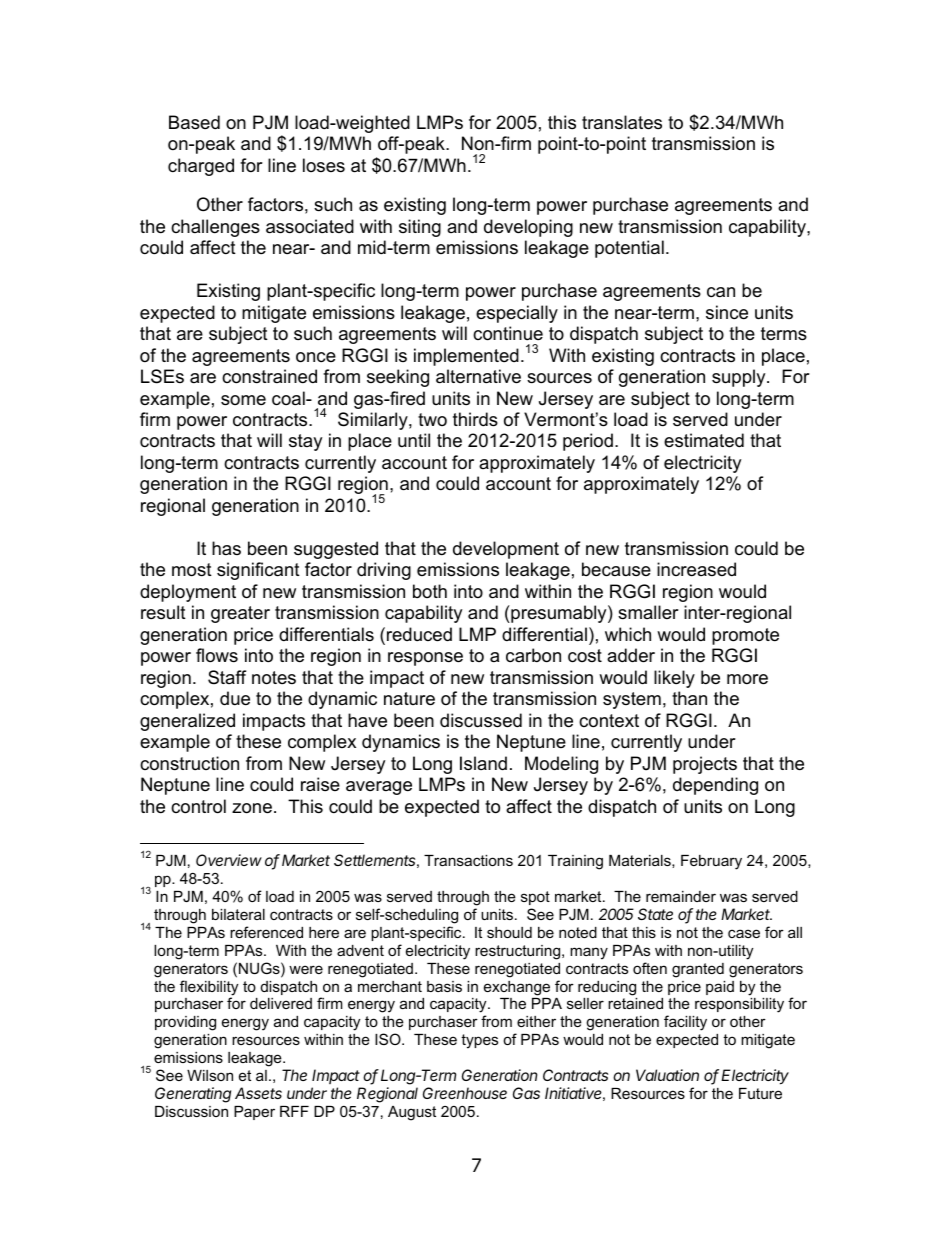 The height and width of the screenshot is (1233, 952). I want to click on projects, so click(705, 765).
